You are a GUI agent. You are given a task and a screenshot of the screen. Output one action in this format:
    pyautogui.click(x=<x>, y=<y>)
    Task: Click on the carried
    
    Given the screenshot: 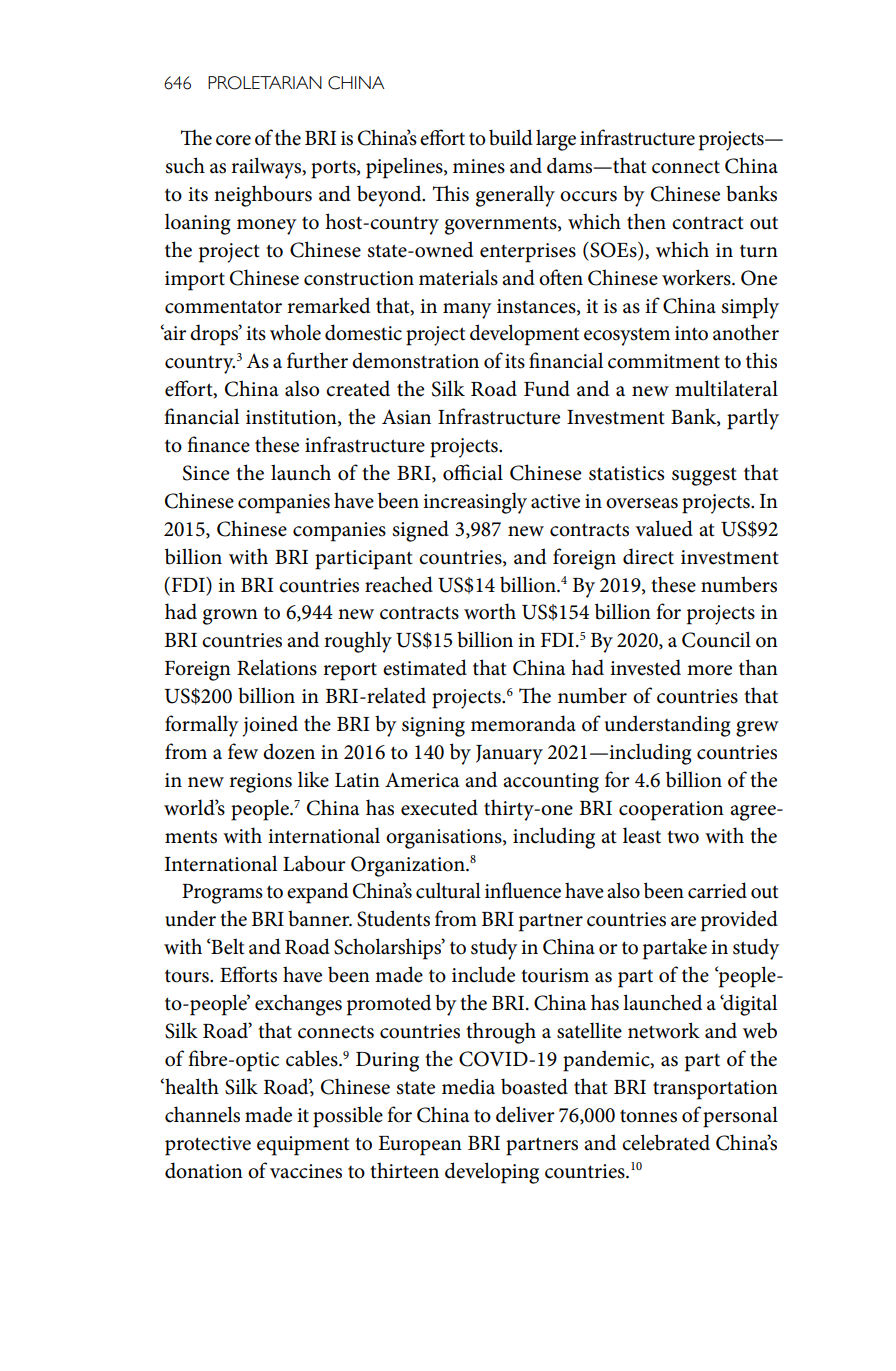 What is the action you would take?
    pyautogui.click(x=717, y=890)
